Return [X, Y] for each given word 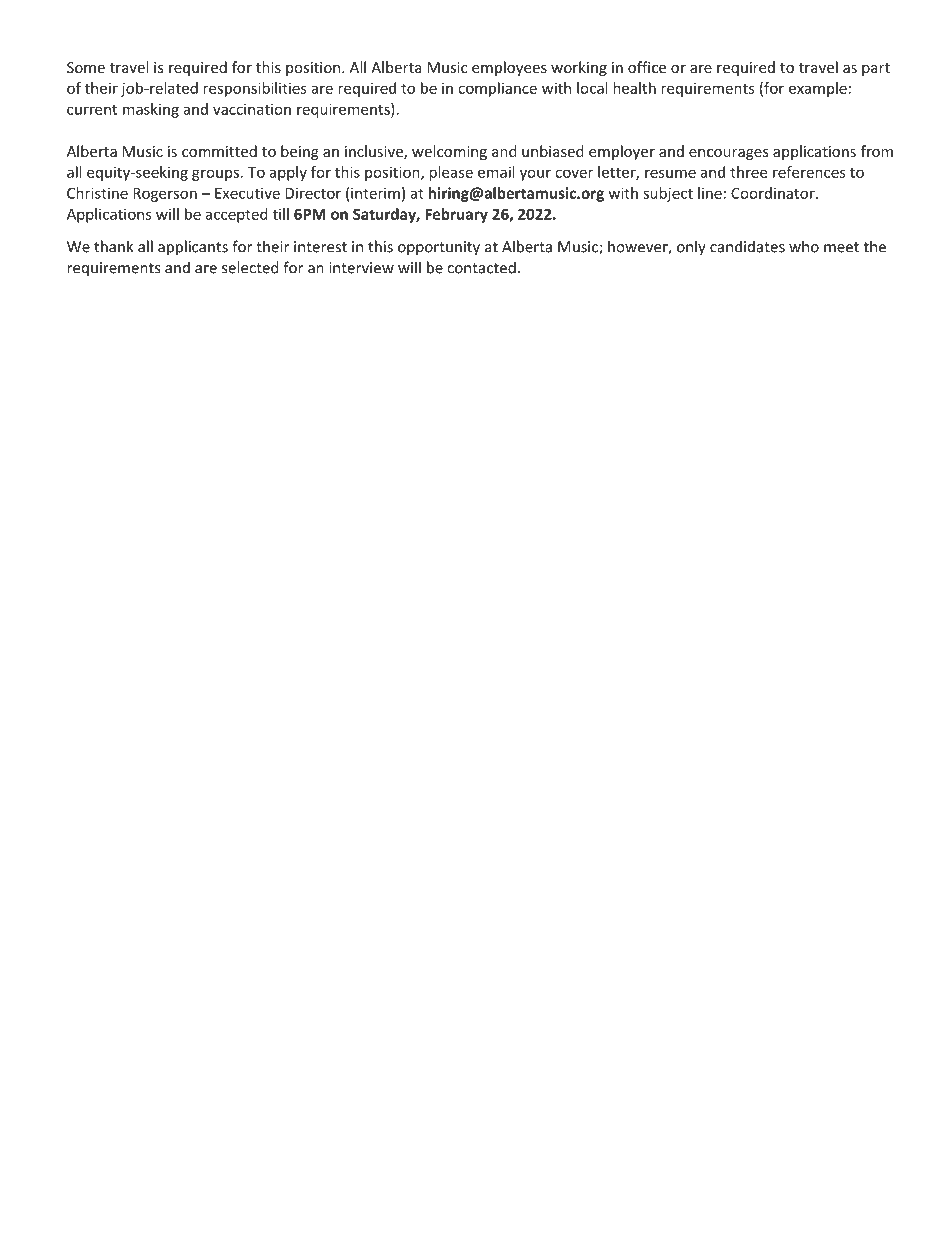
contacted [481, 267]
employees [509, 68]
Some [86, 67]
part [876, 69]
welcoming [449, 152]
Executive [247, 193]
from [877, 151]
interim [375, 193]
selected [250, 267]
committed [219, 151]
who [804, 246]
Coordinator [774, 193]
